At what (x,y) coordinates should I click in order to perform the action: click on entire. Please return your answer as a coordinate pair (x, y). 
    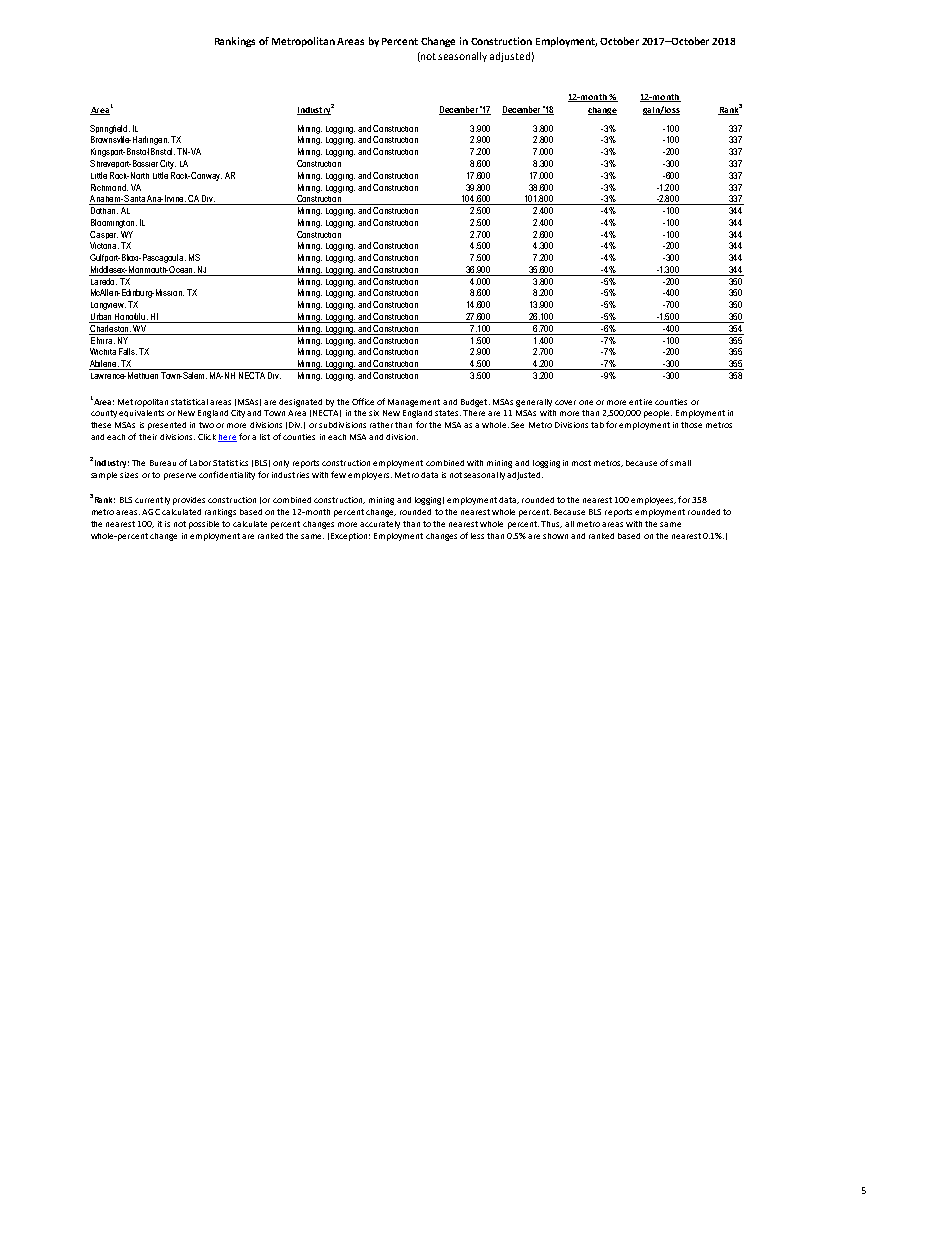
    Looking at the image, I should click on (640, 402).
